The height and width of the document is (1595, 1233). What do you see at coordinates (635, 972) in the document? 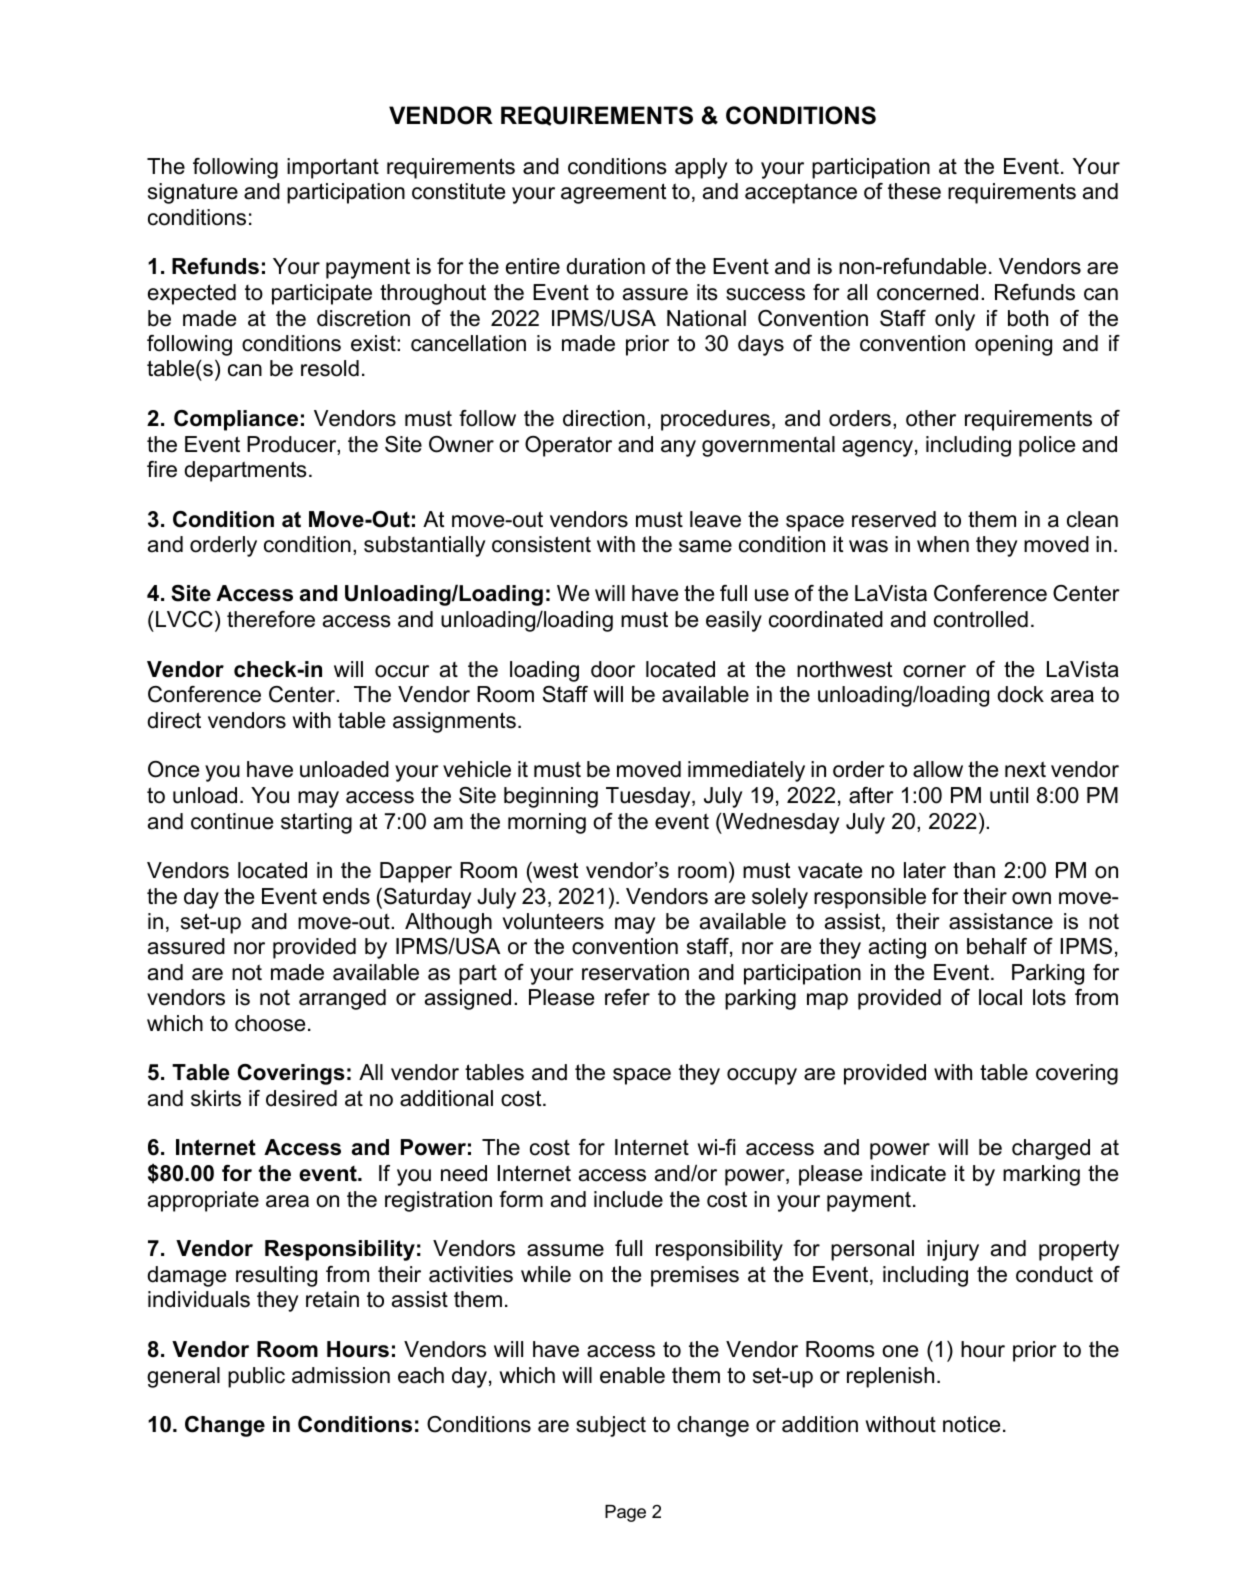
I see `reservation` at bounding box center [635, 972].
